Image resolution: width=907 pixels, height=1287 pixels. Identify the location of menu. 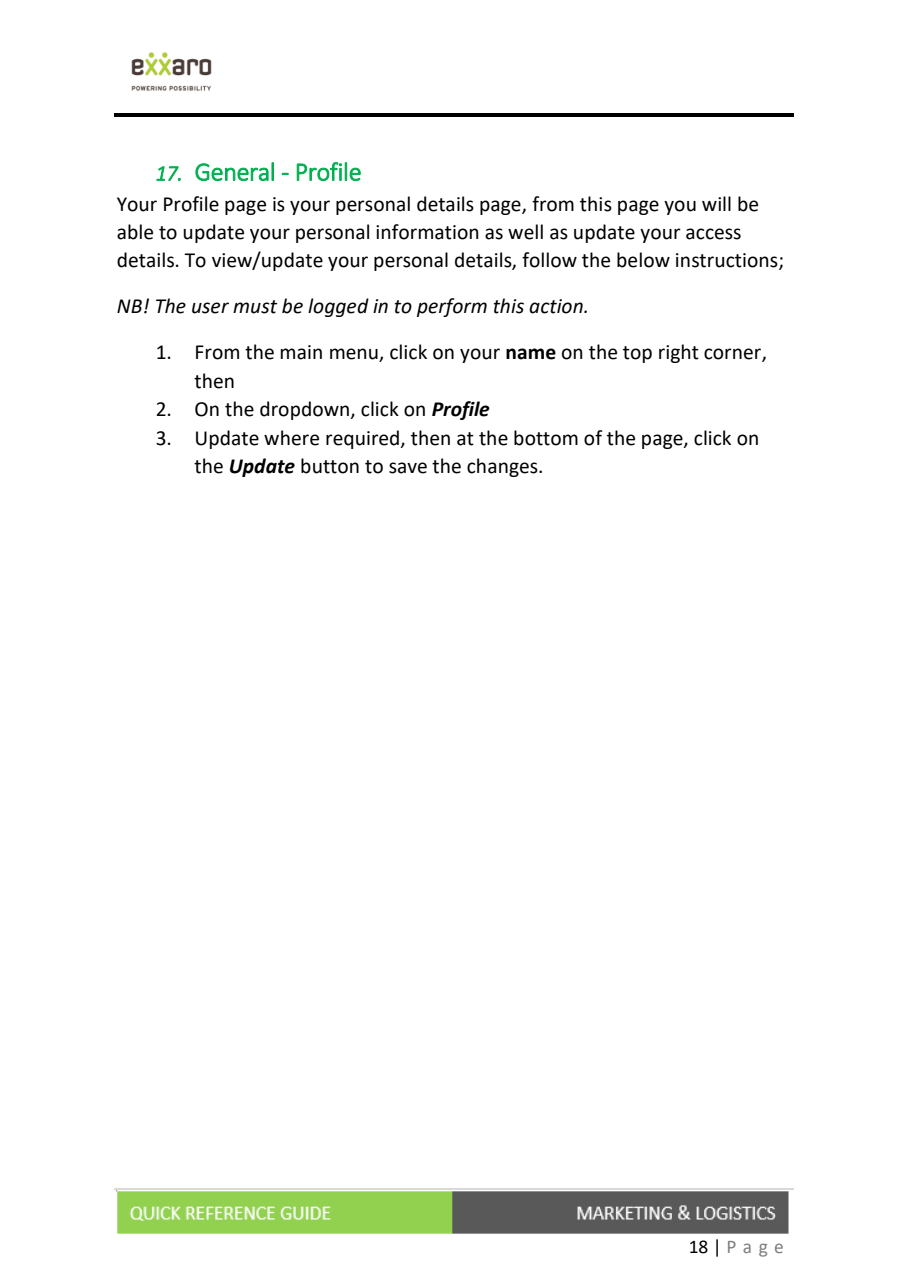
(355, 355).
